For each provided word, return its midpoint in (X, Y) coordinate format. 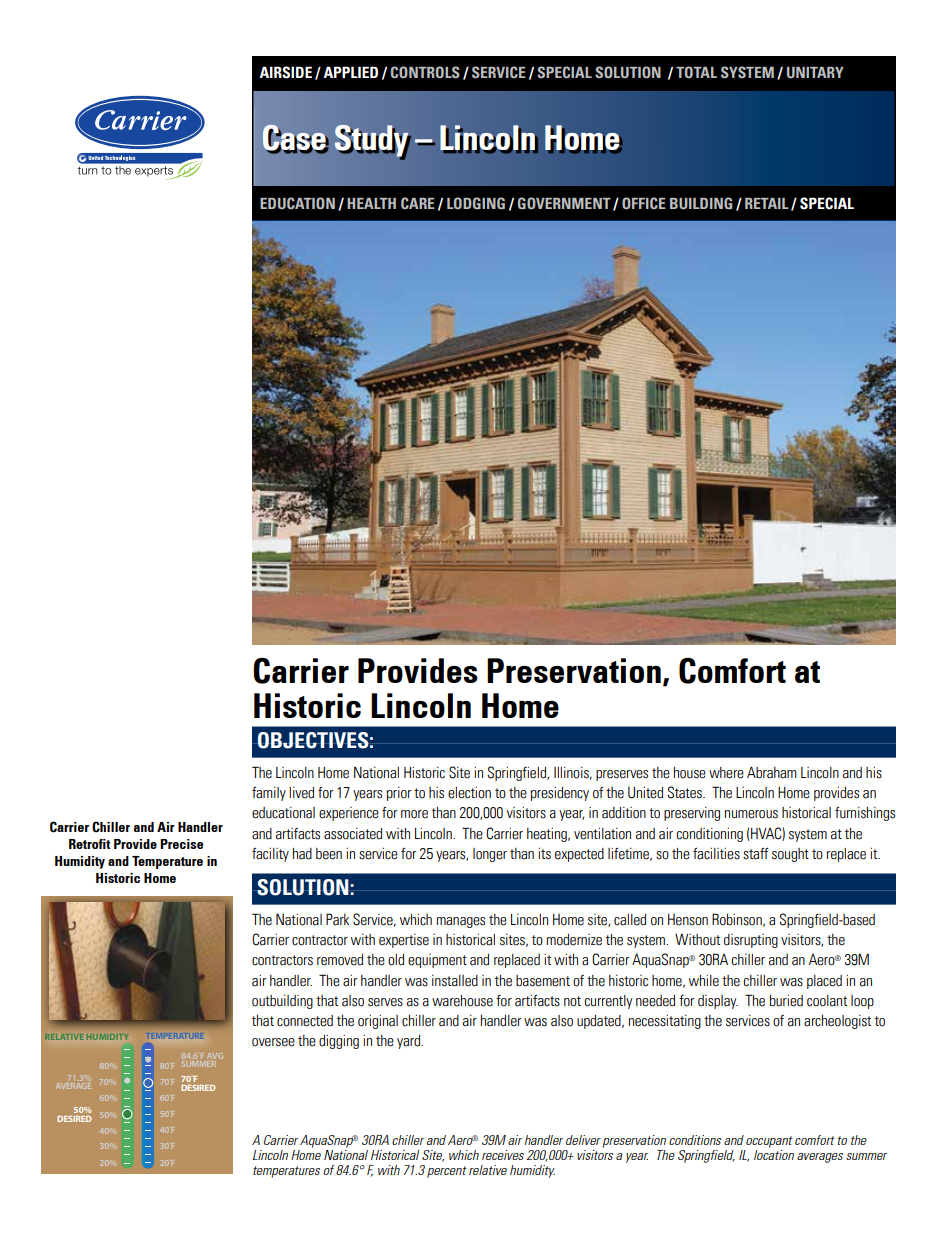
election (469, 793)
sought (790, 855)
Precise (181, 844)
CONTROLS (425, 72)
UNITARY (815, 72)
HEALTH (371, 203)
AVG (214, 1057)
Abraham (772, 773)
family (269, 794)
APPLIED (351, 72)
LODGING (476, 203)
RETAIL (767, 203)
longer (490, 855)
